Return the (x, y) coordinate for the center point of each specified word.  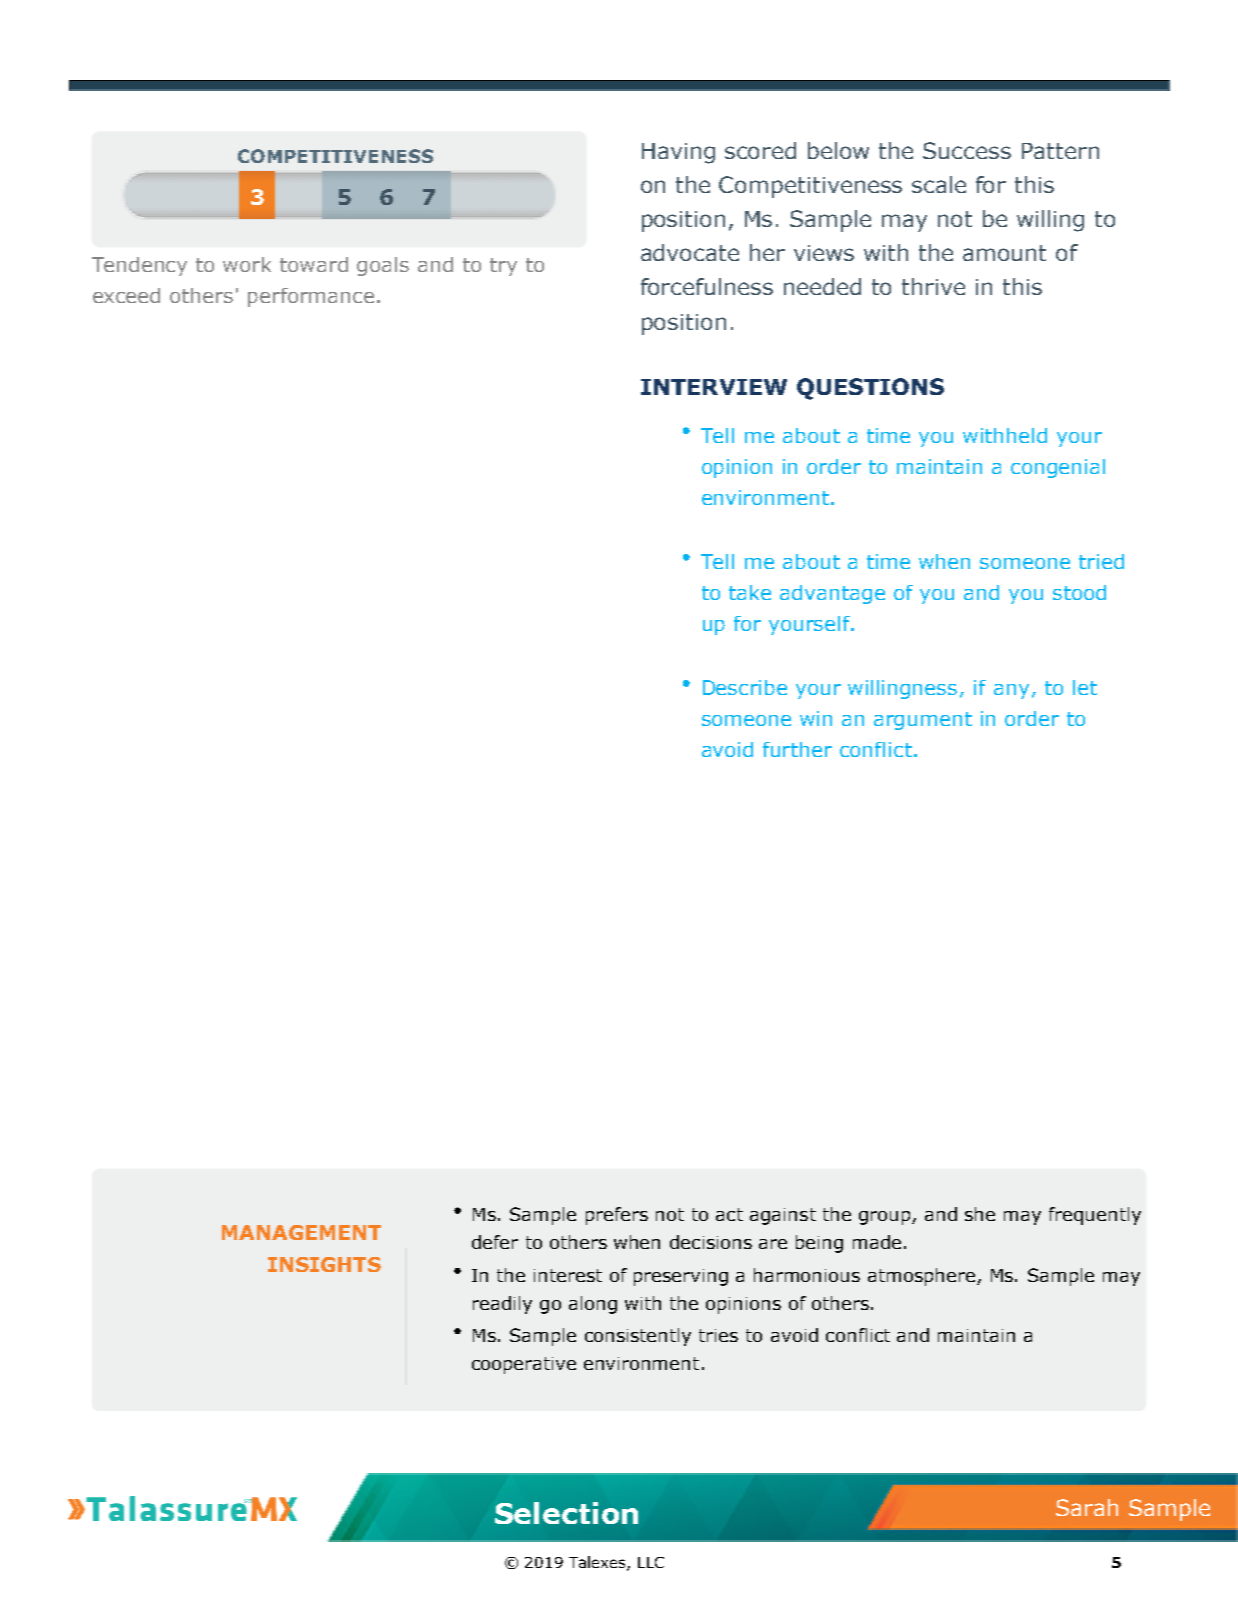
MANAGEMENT (301, 1232)
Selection (566, 1513)
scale (939, 184)
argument (923, 721)
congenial (1058, 468)
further (797, 749)
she (980, 1214)
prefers (617, 1216)
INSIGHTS (324, 1264)
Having (678, 153)
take (750, 592)
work (247, 264)
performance (311, 297)
